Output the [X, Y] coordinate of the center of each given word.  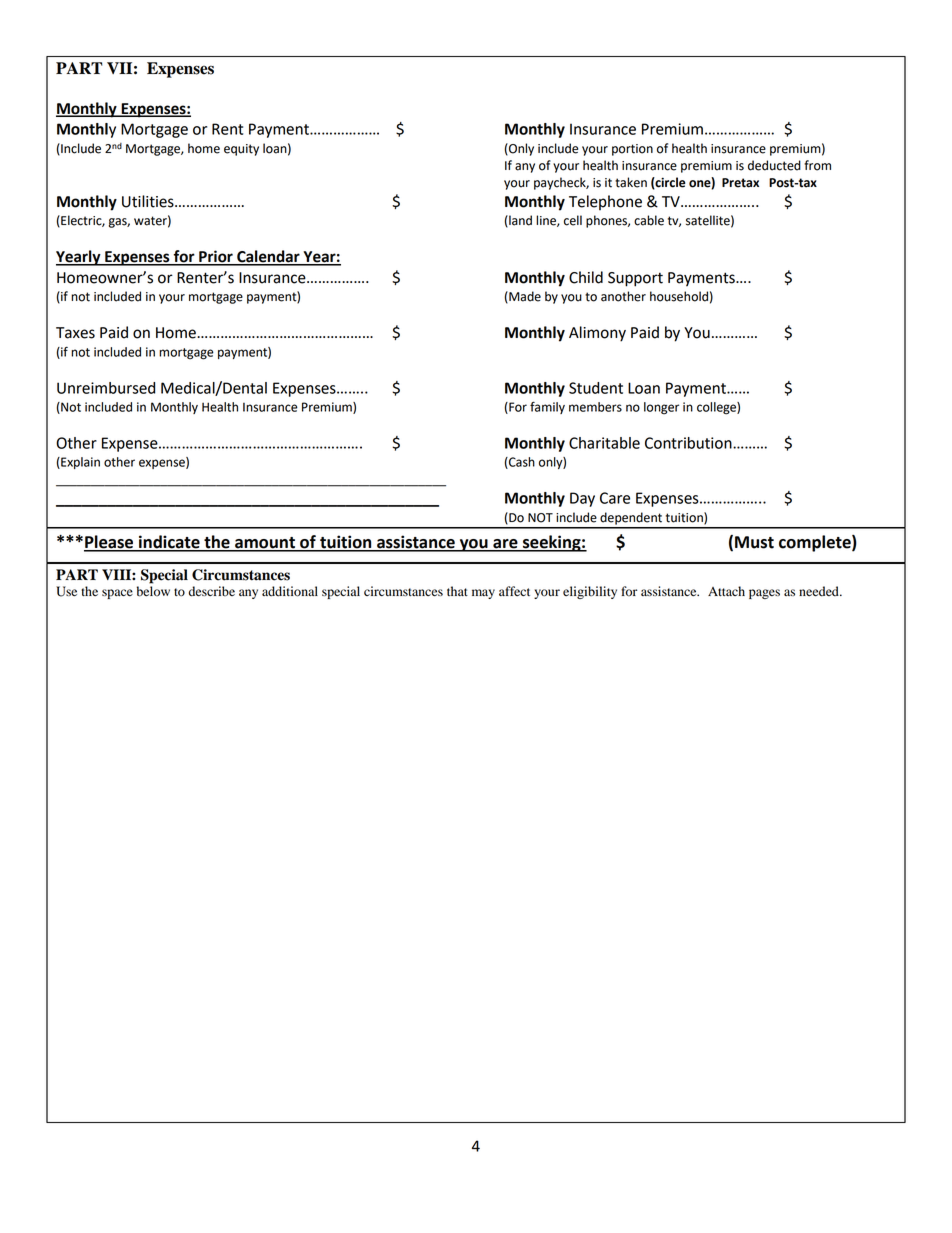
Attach [726, 591]
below [153, 591]
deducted [774, 165]
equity [241, 150]
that [457, 591]
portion [632, 150]
